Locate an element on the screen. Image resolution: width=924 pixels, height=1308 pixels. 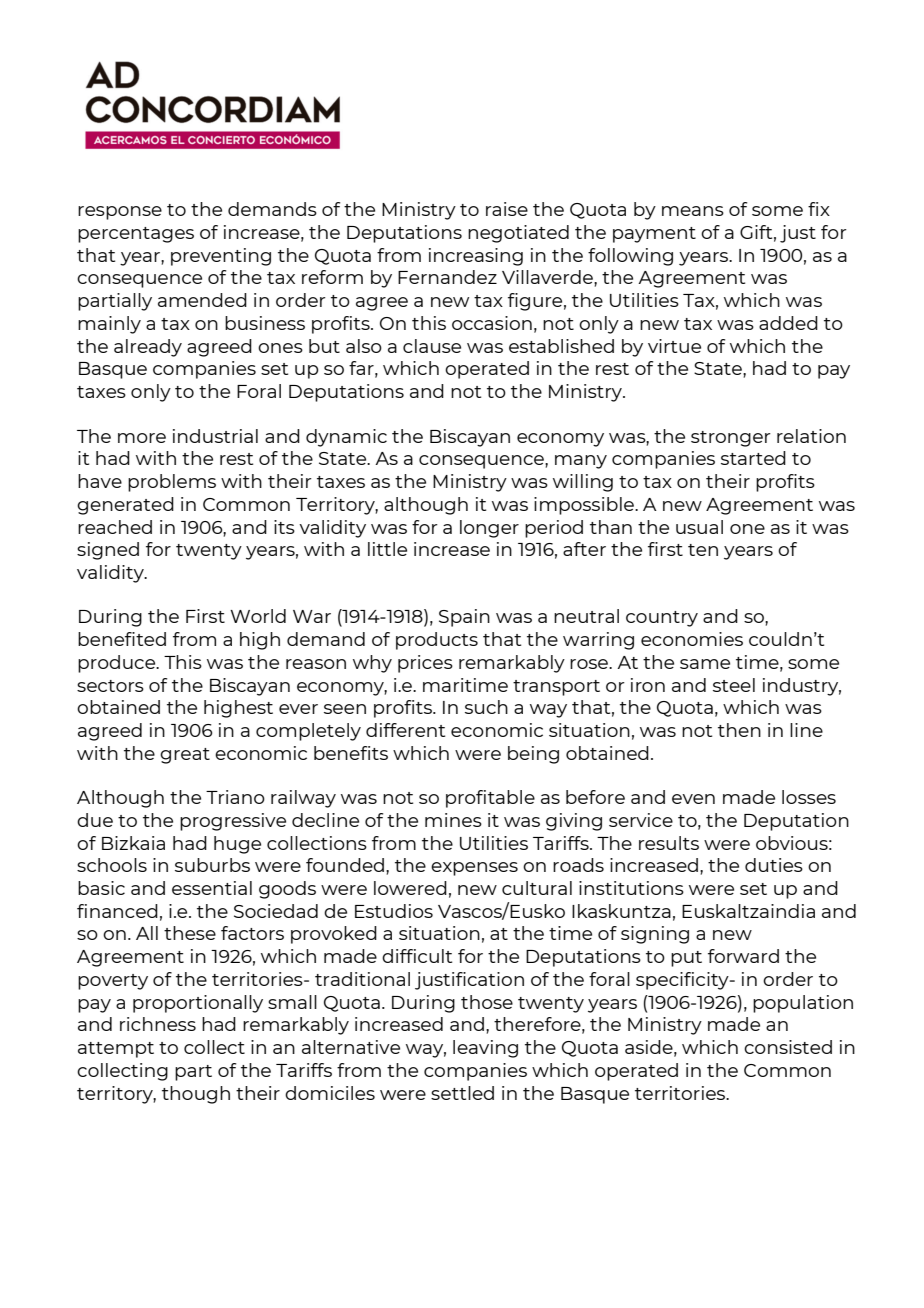
means is located at coordinates (693, 211).
